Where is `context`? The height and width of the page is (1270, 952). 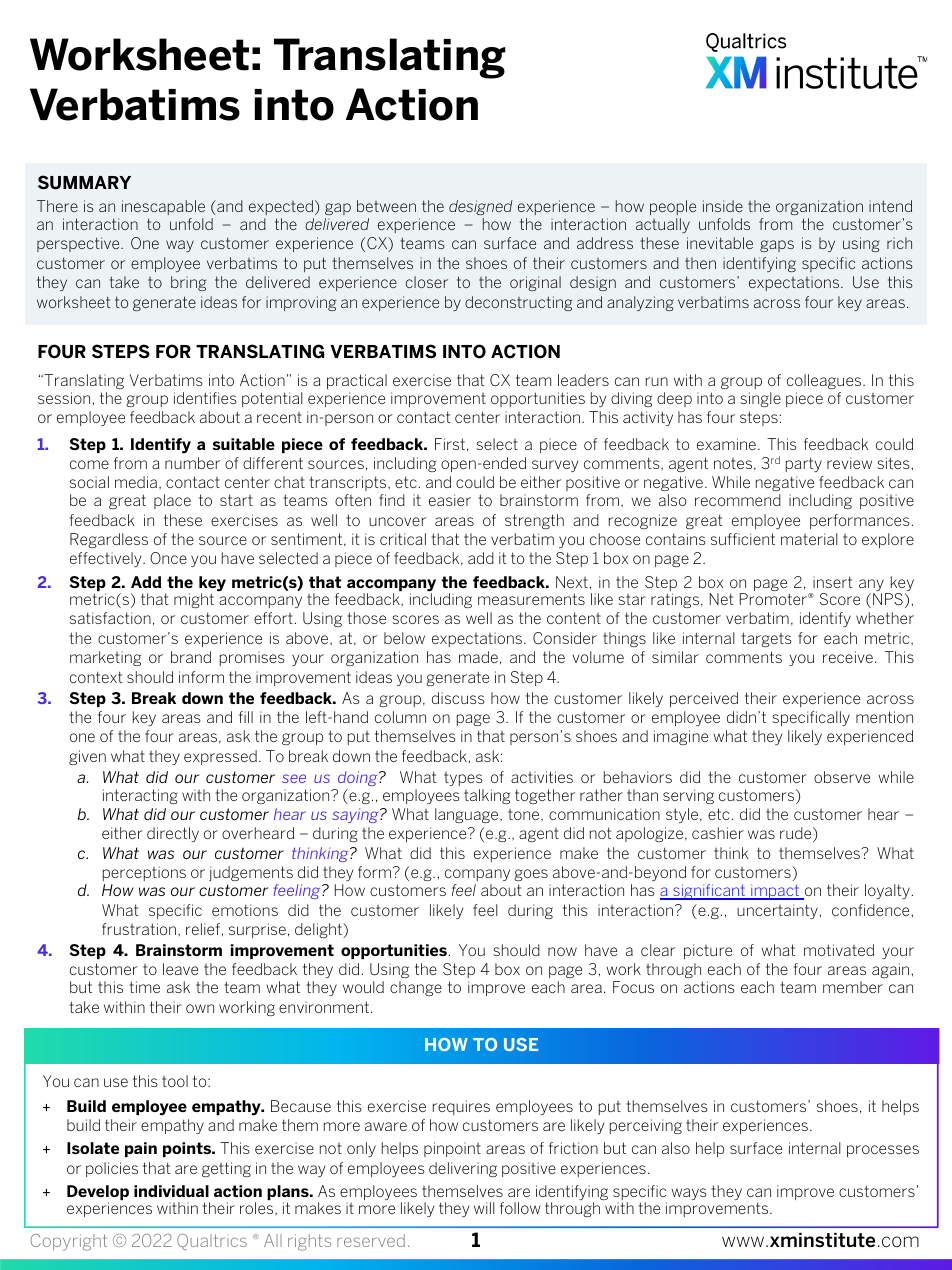
context is located at coordinates (96, 677).
